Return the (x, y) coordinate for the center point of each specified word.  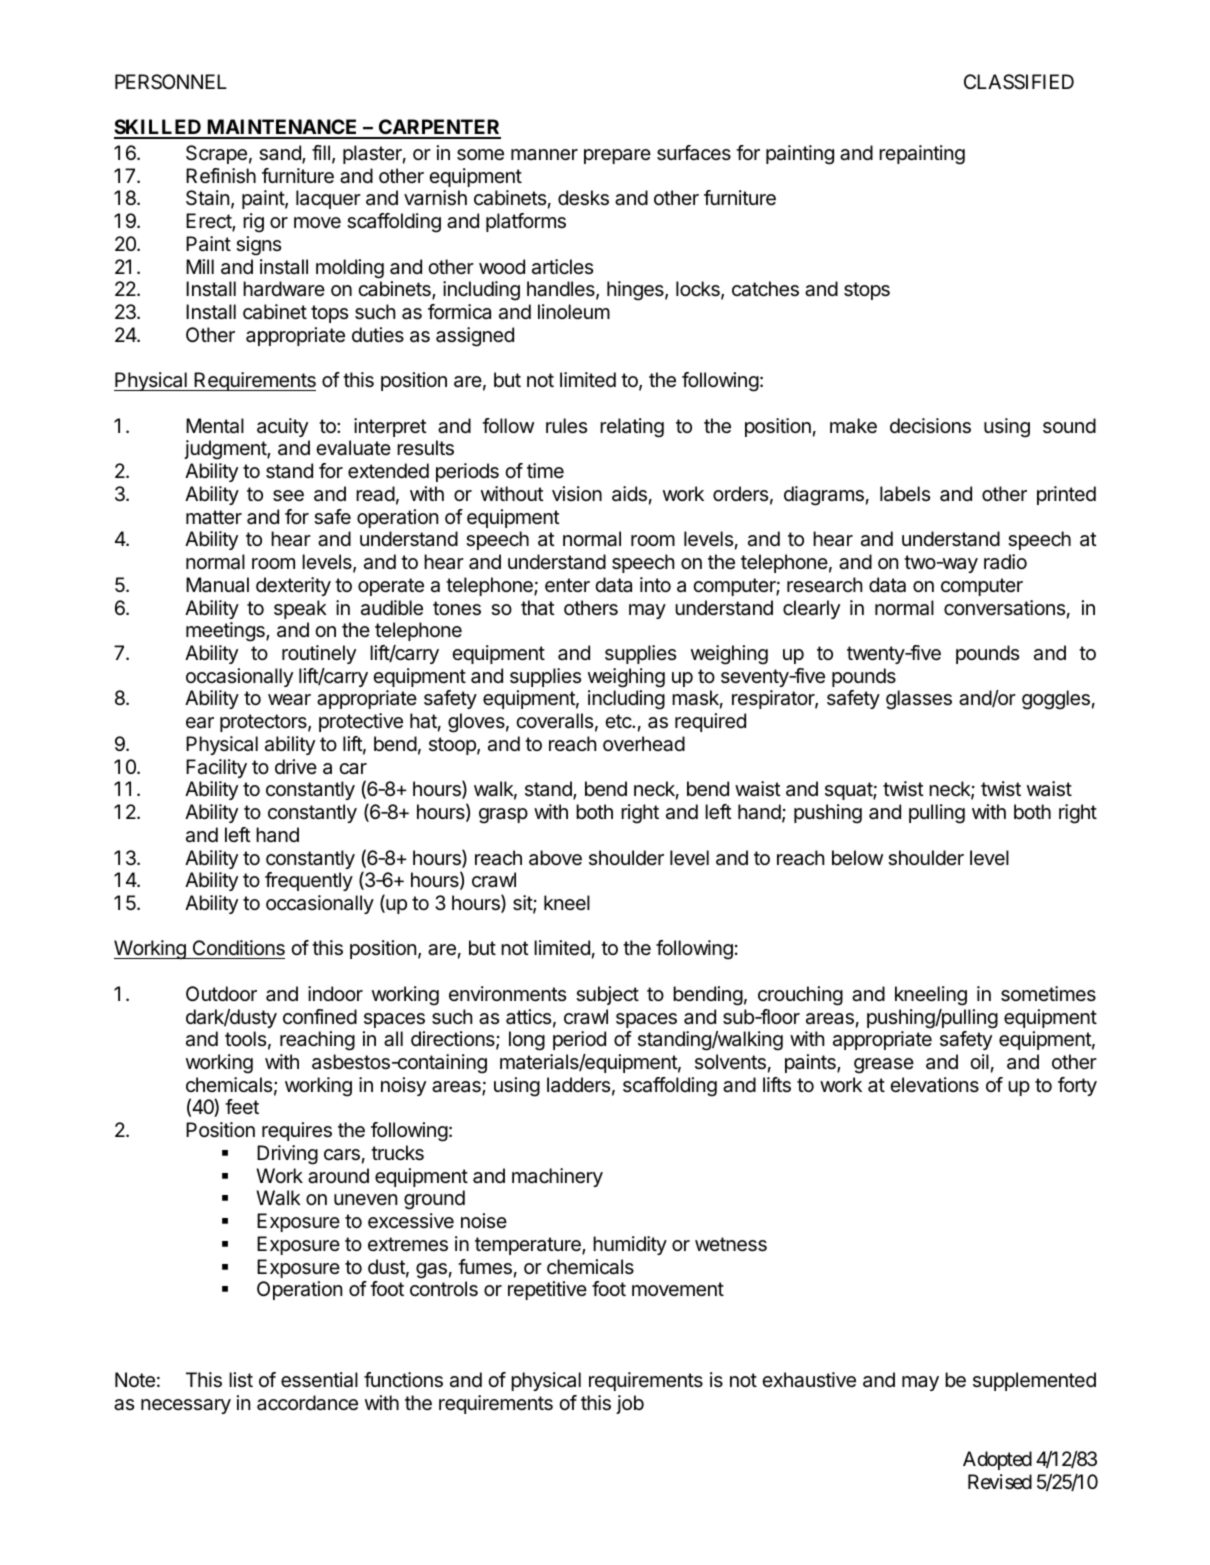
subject (607, 995)
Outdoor (221, 993)
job (630, 1404)
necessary (186, 1406)
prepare (617, 156)
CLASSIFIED (1019, 82)
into (655, 584)
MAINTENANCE (282, 128)
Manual (217, 585)
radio (1005, 562)
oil (979, 1061)
